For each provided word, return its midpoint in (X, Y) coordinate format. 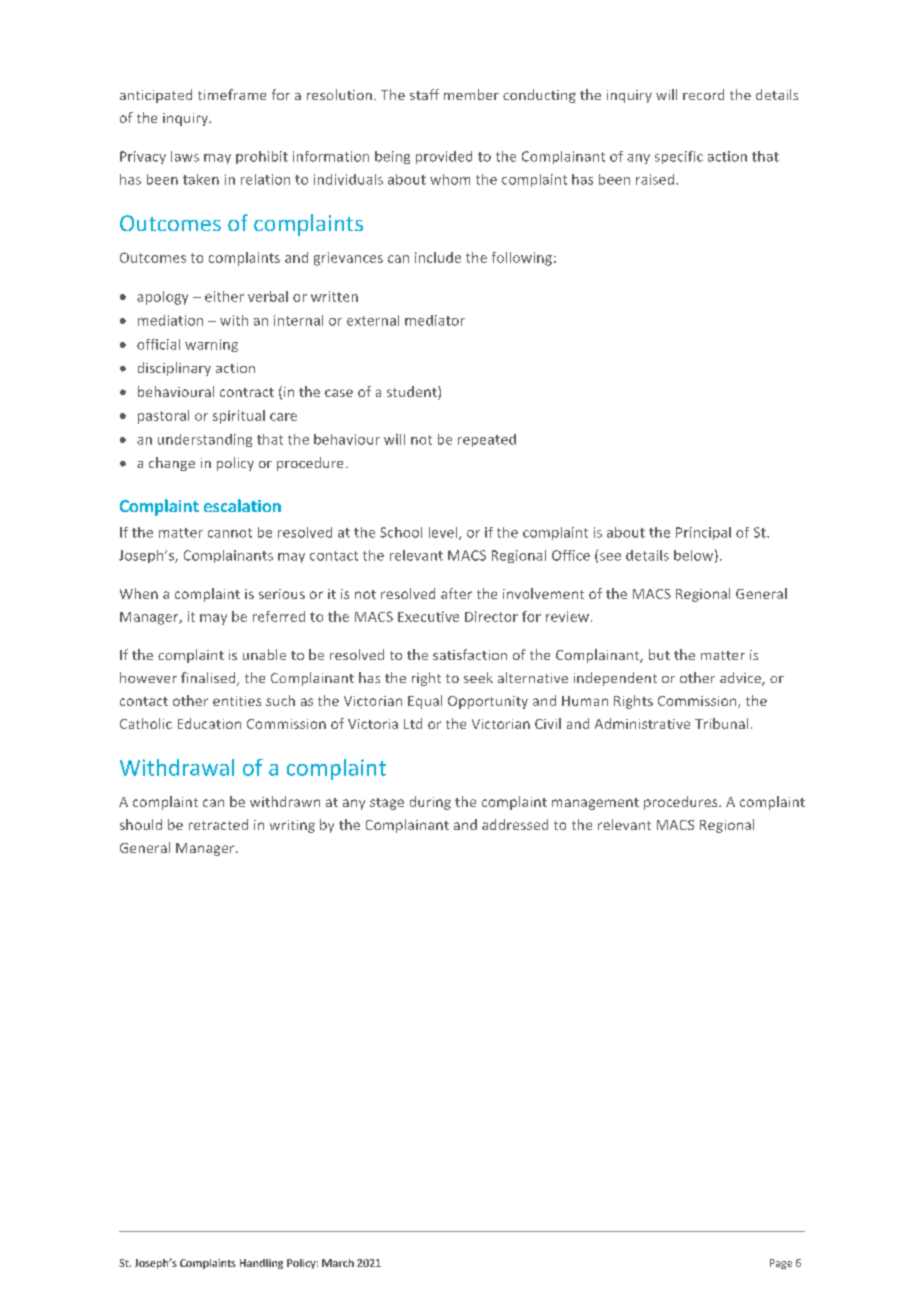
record (703, 94)
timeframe (232, 94)
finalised (209, 679)
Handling (261, 1264)
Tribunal (721, 723)
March (338, 1263)
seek (478, 677)
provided (444, 157)
